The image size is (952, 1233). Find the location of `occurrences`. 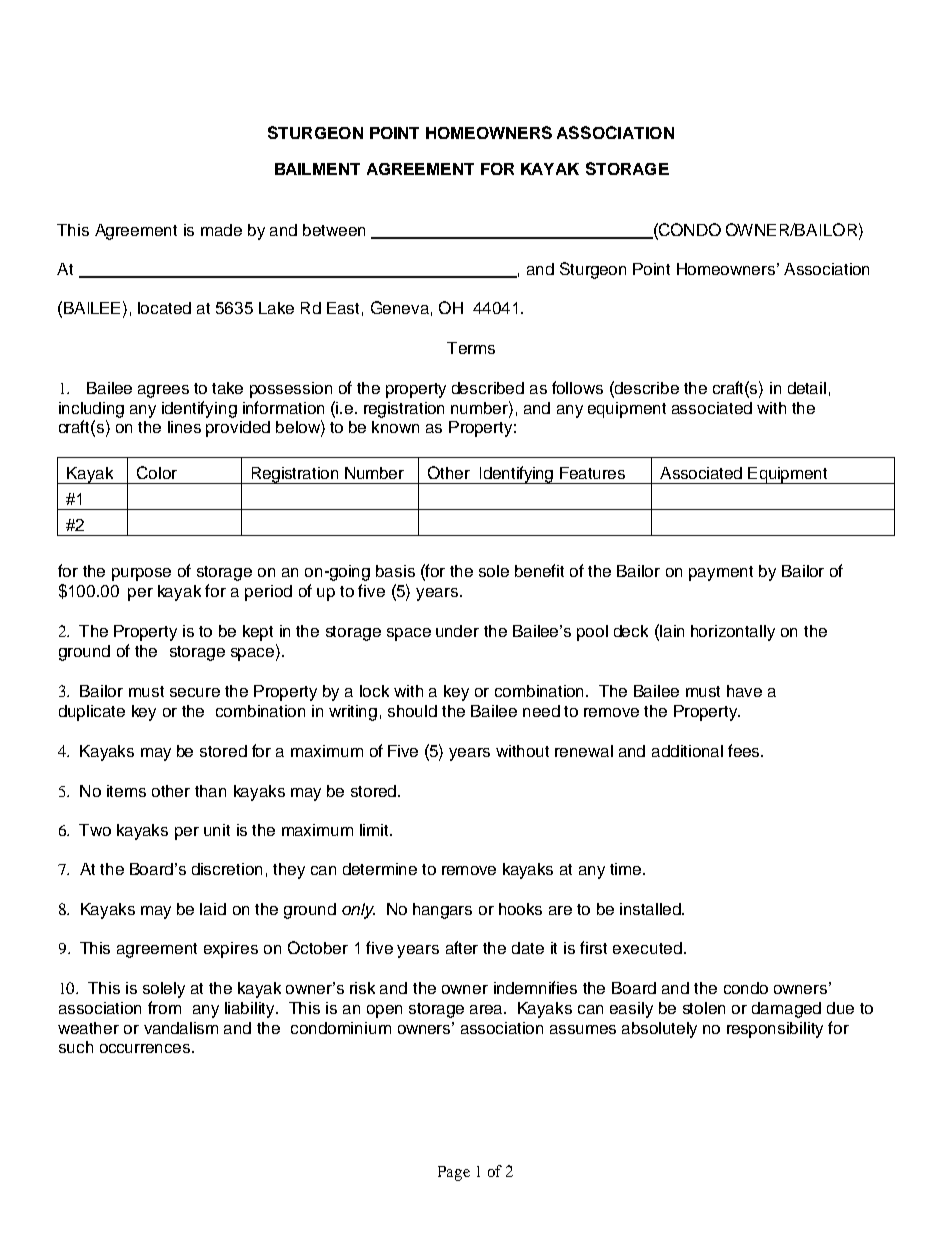

occurrences is located at coordinates (146, 1048).
